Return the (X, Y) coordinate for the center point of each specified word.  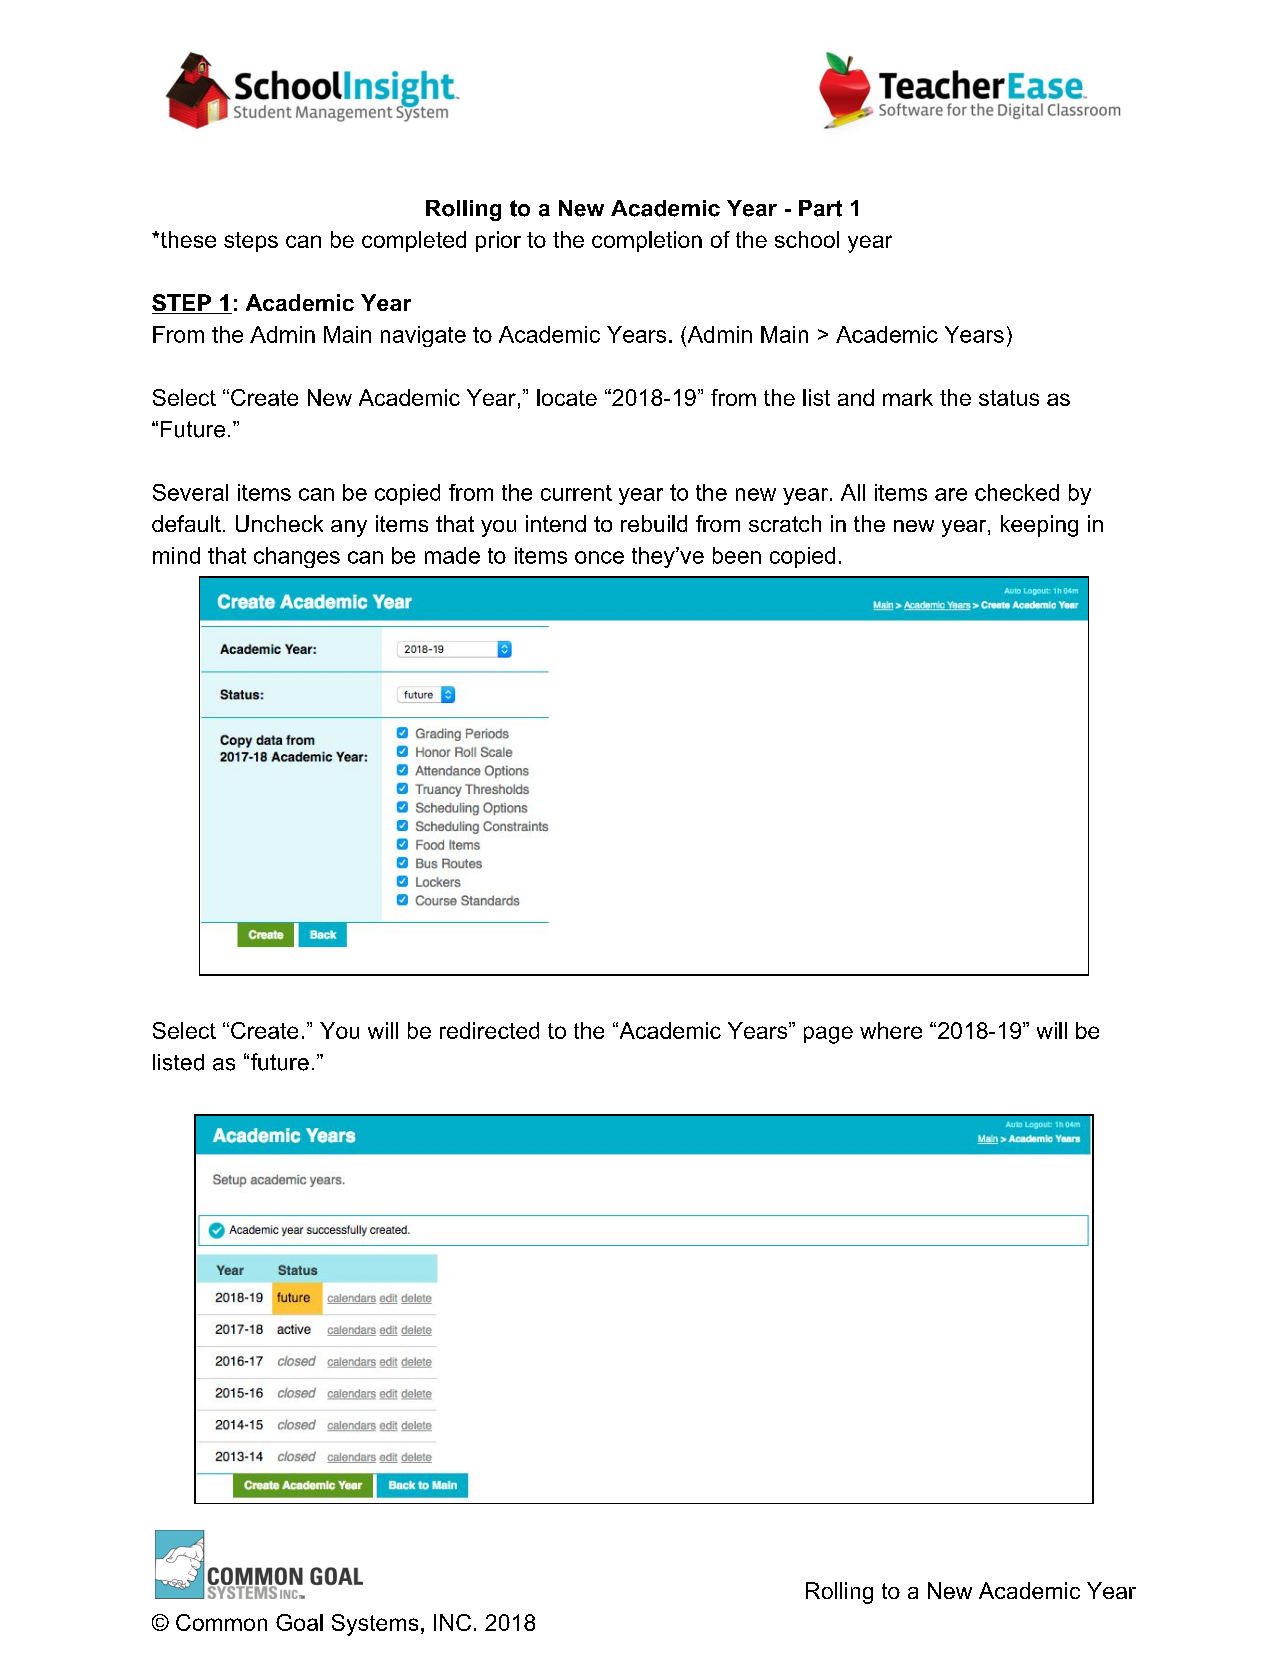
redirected (489, 1030)
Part (820, 208)
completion (647, 241)
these (187, 239)
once (599, 557)
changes (297, 557)
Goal (299, 1622)
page (828, 1035)
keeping (1039, 526)
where (891, 1030)
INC (452, 1622)
